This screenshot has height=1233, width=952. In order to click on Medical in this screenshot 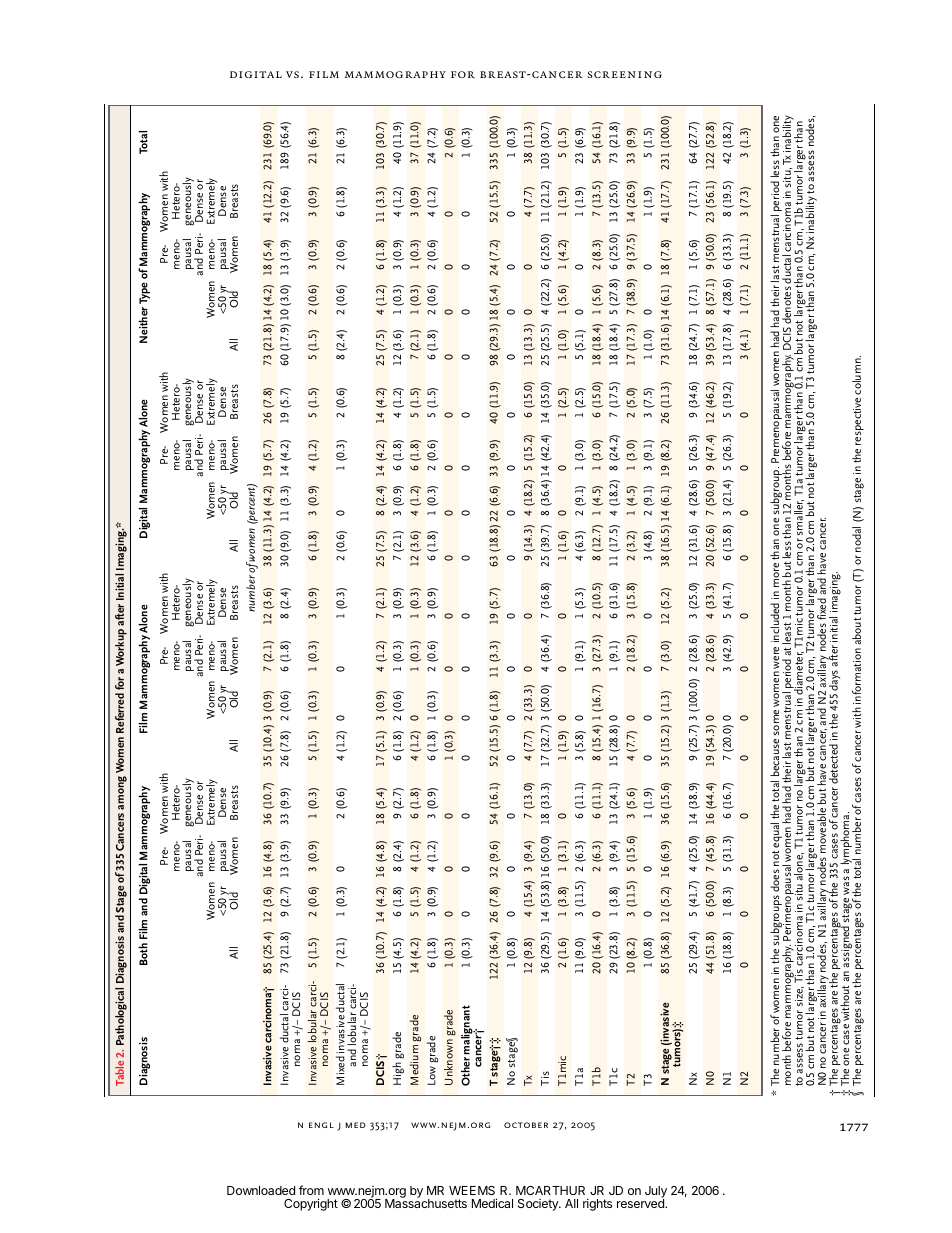, I will do `click(492, 1203)`.
